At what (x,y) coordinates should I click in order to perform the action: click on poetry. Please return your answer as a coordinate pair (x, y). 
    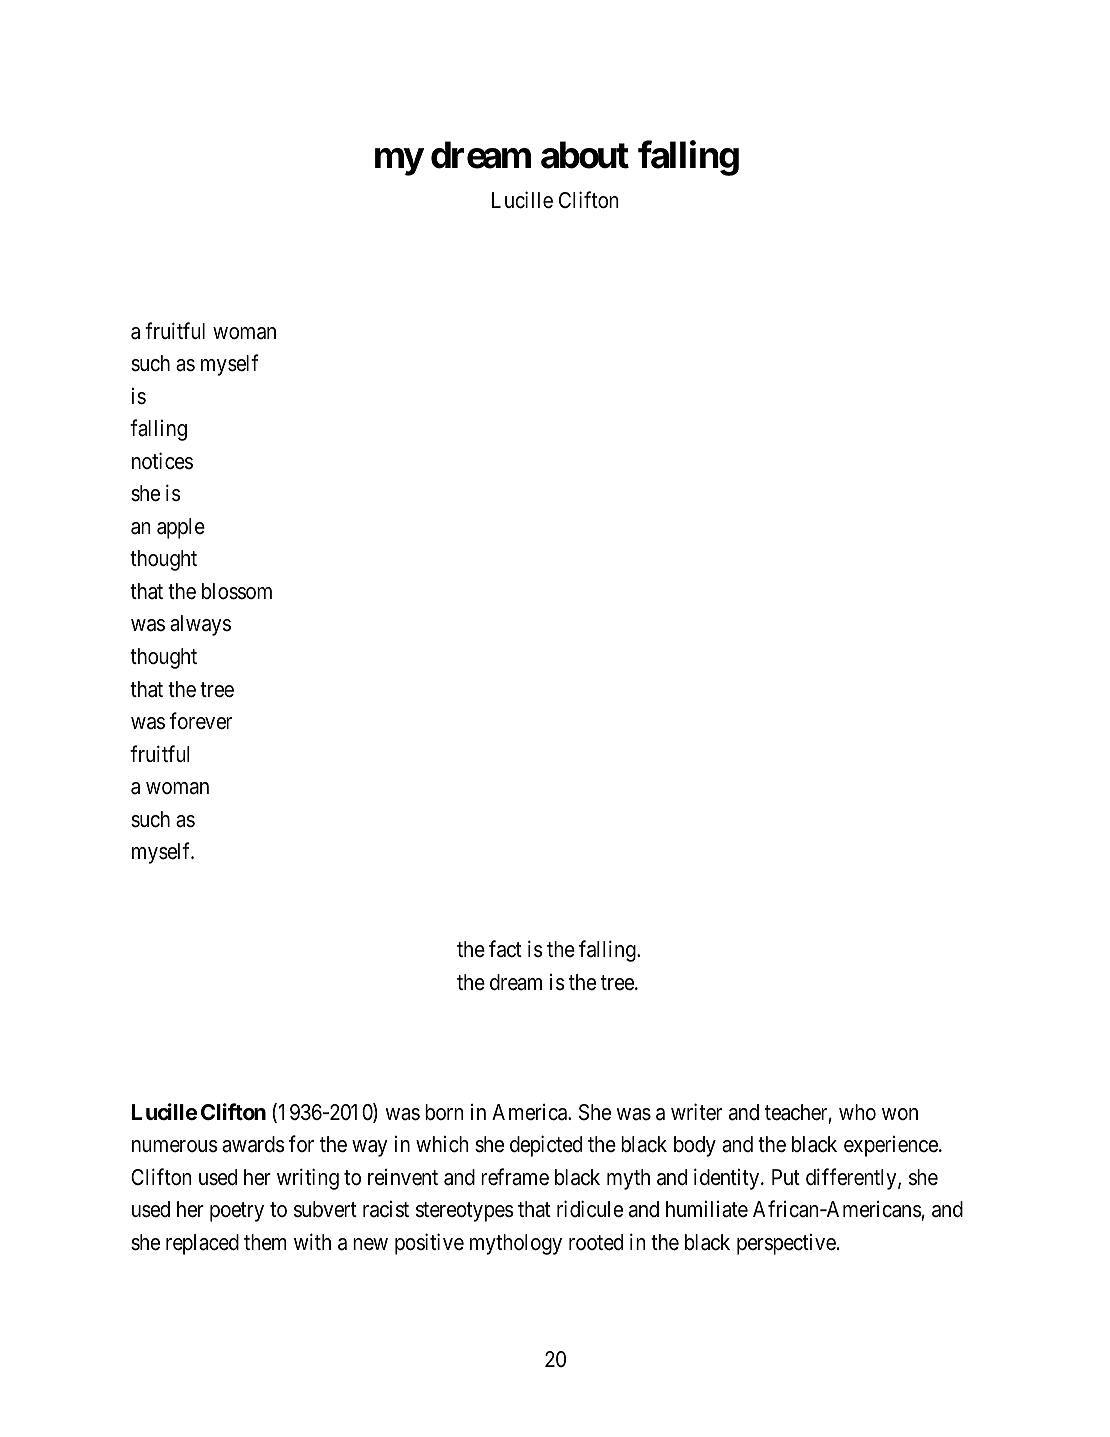
    Looking at the image, I should click on (237, 1212).
